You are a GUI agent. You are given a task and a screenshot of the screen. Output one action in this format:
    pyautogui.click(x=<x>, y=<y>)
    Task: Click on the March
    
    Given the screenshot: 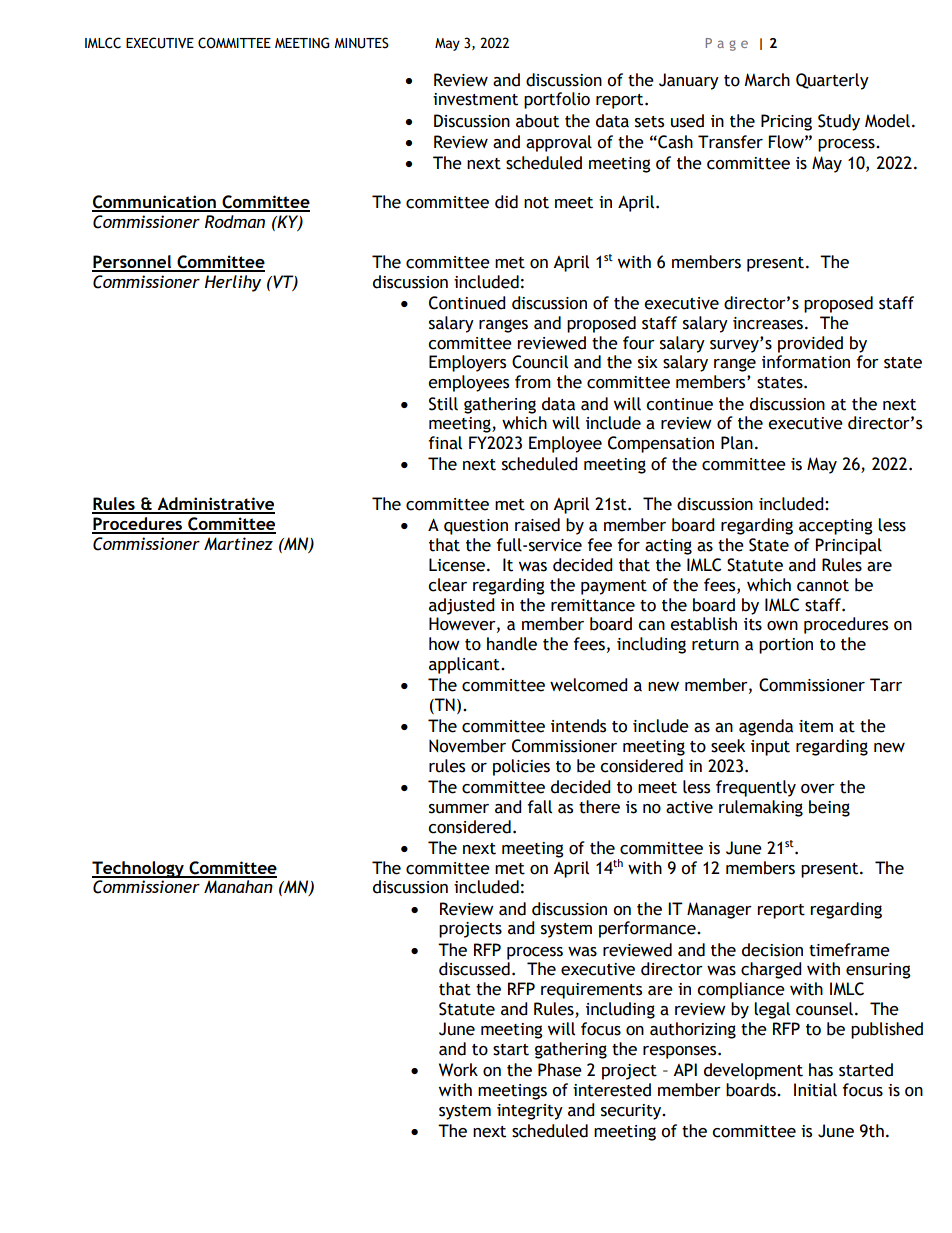 What is the action you would take?
    pyautogui.click(x=767, y=80)
